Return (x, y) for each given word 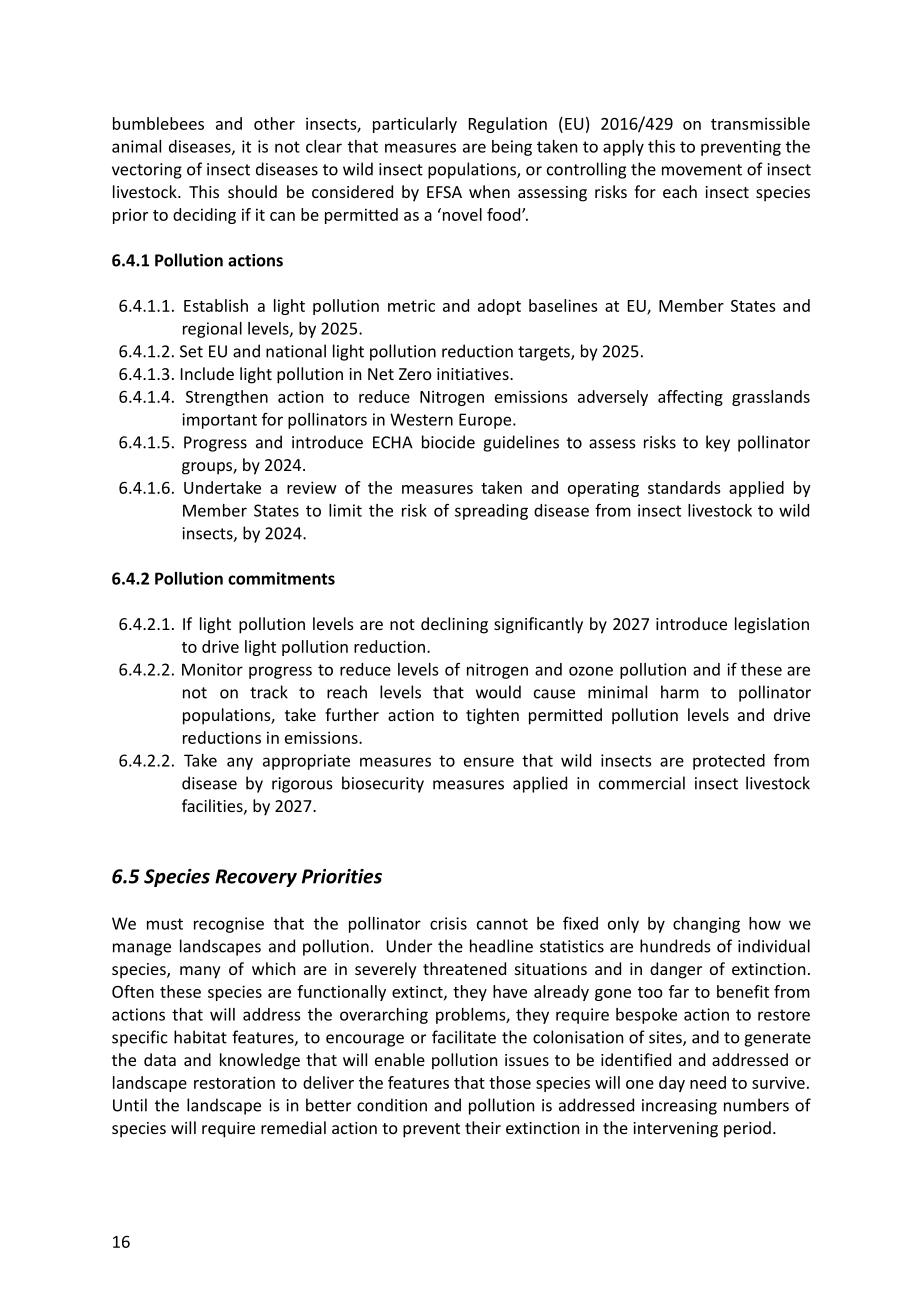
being (512, 148)
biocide (448, 442)
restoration (234, 1082)
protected (729, 762)
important (219, 421)
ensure (489, 762)
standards (684, 487)
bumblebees (158, 123)
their (483, 1127)
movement (702, 170)
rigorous (302, 785)
